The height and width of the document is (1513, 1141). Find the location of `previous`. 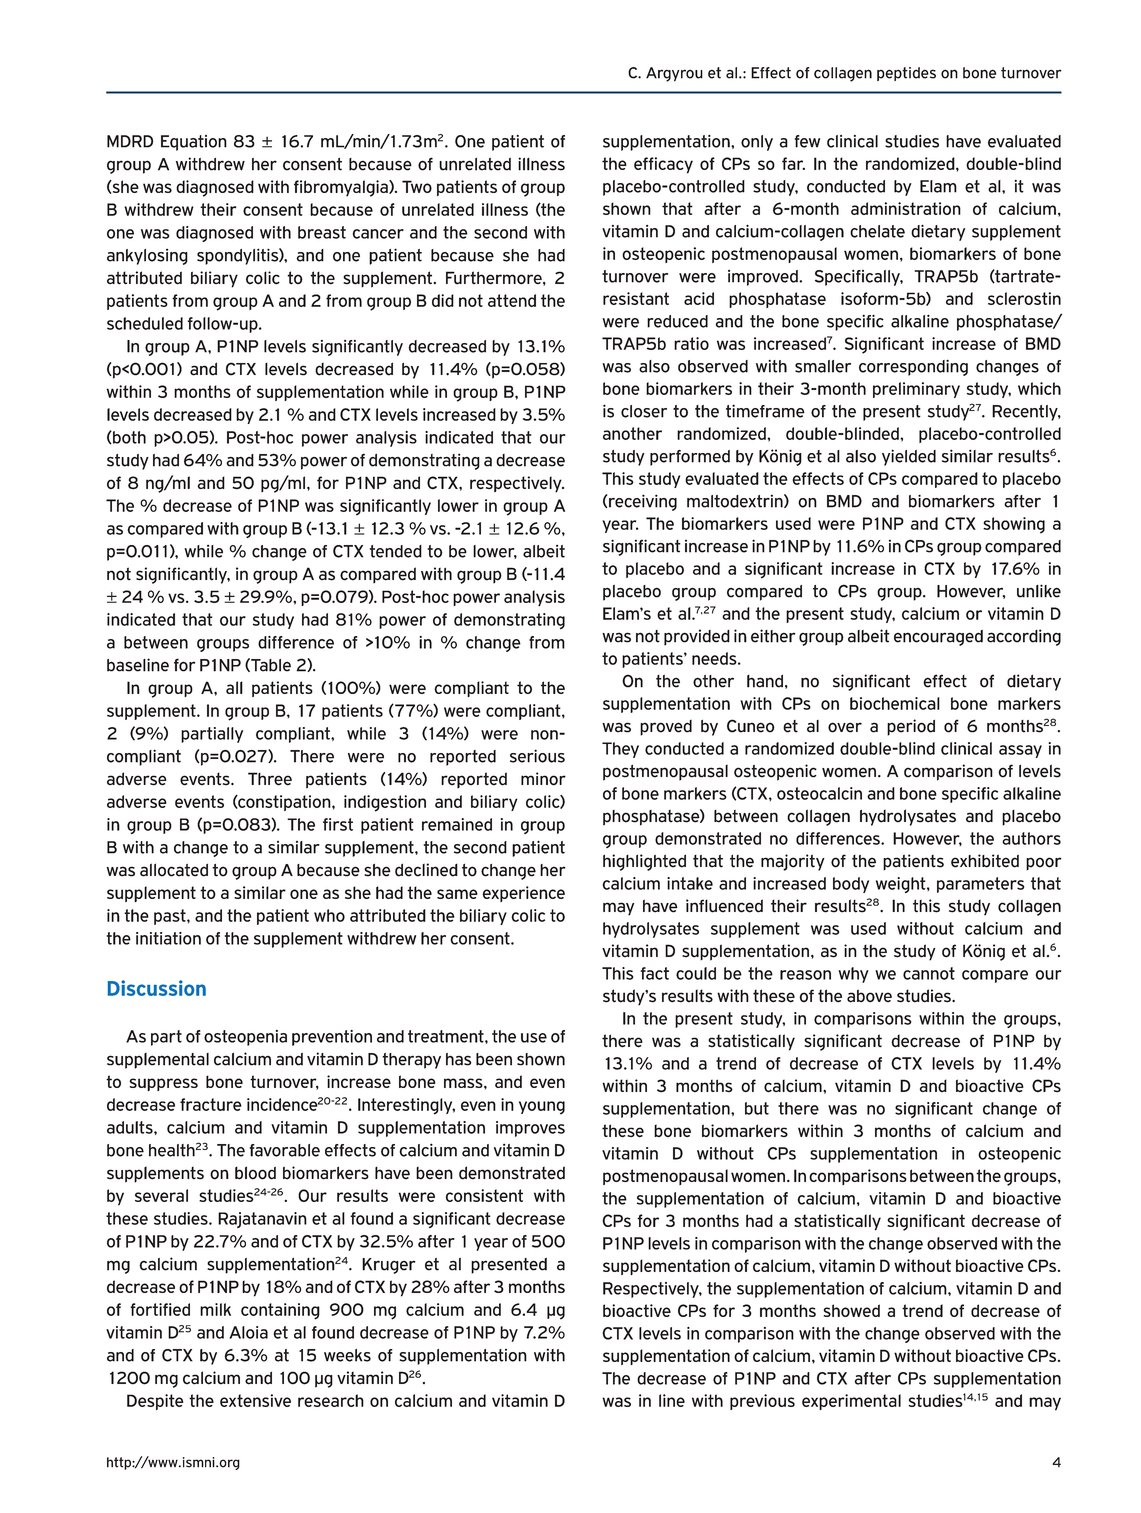

previous is located at coordinates (762, 1402).
